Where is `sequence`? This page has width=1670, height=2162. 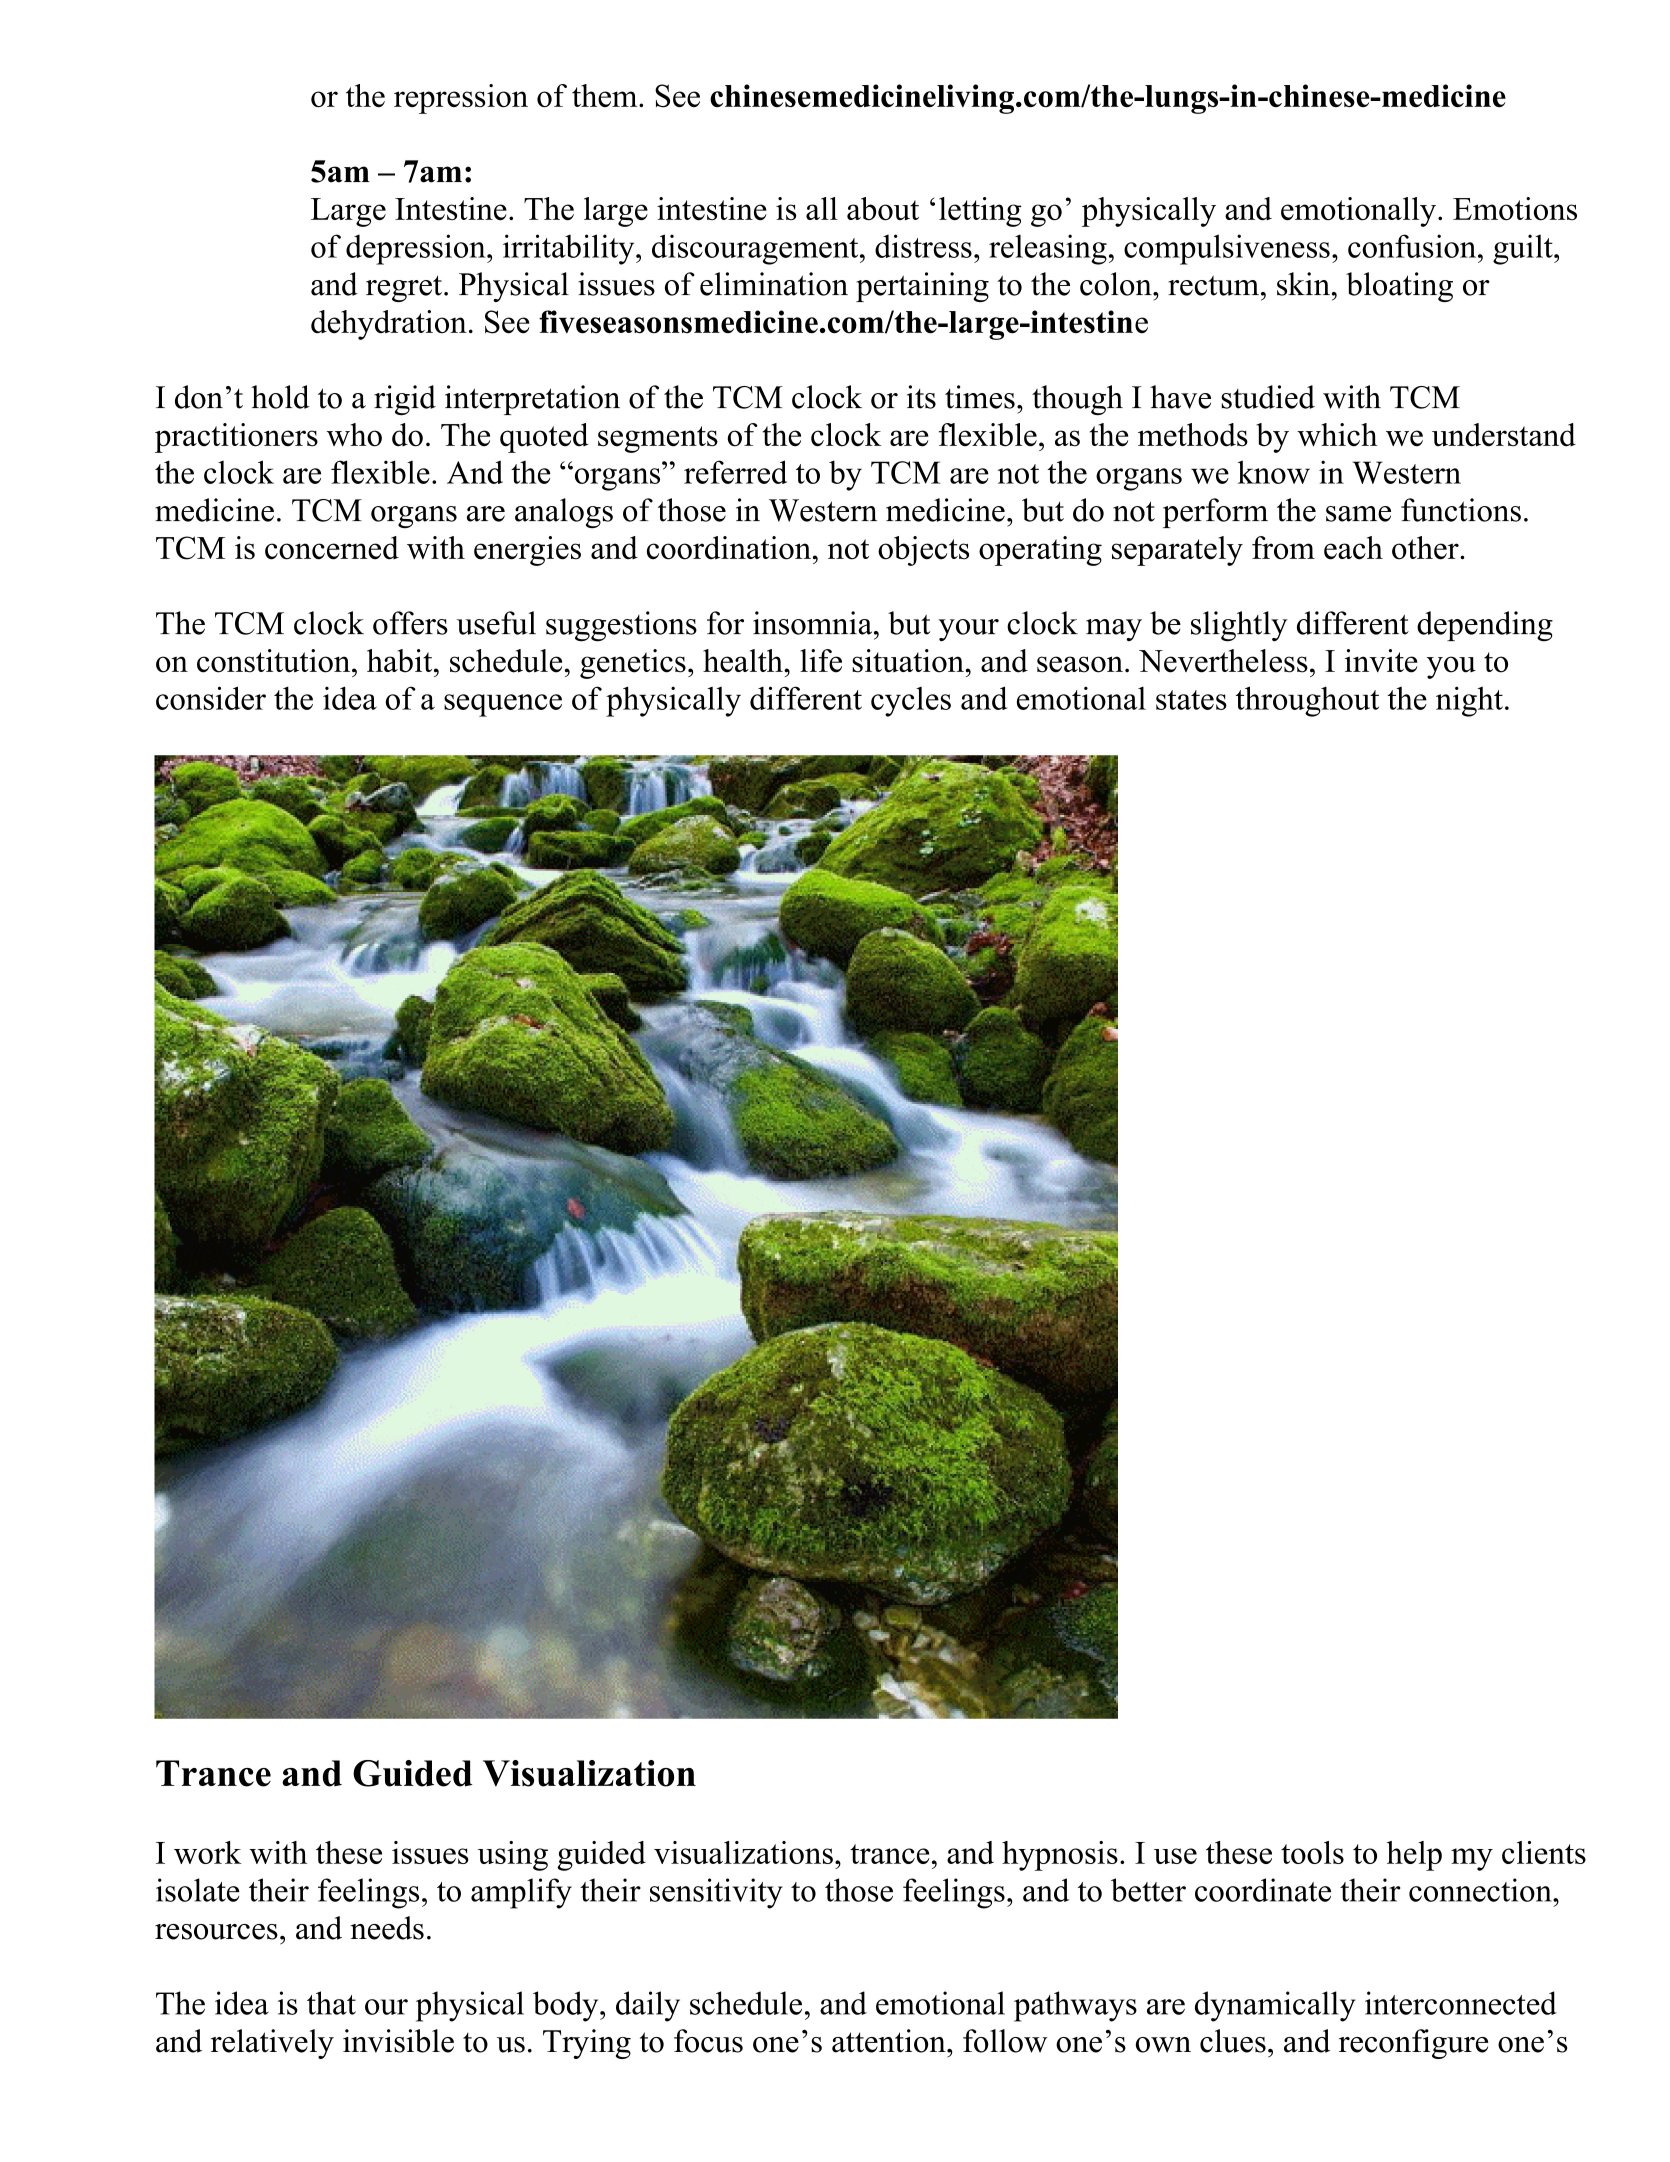 sequence is located at coordinates (503, 705).
